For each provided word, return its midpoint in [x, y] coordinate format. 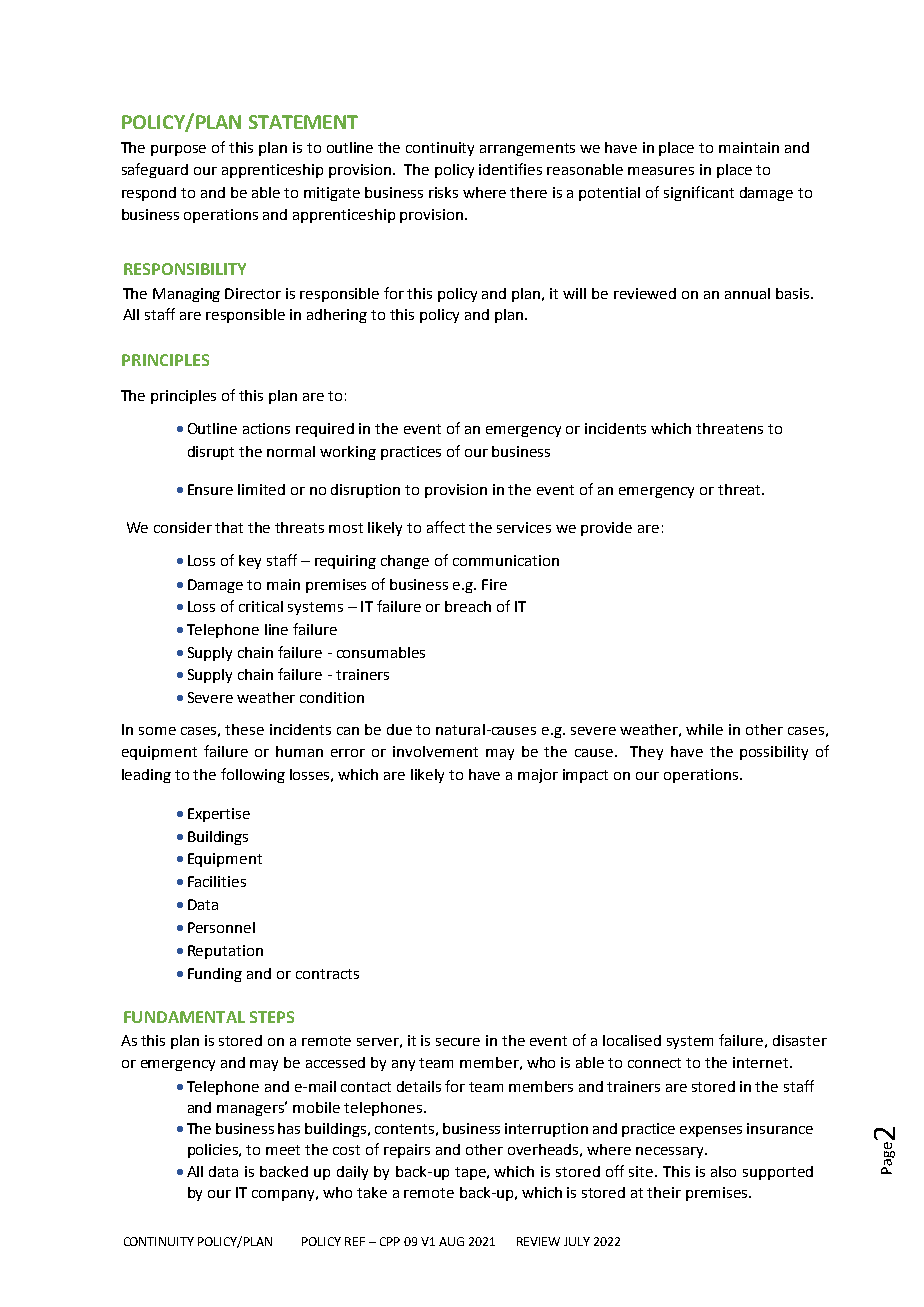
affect [446, 527]
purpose [178, 150]
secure [458, 1042]
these [244, 729]
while [704, 729]
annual [747, 293]
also [723, 1171]
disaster [800, 1040]
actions [266, 428]
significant [699, 193]
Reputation [225, 952]
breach [468, 606]
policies [214, 1151]
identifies [510, 169]
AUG [451, 1241]
